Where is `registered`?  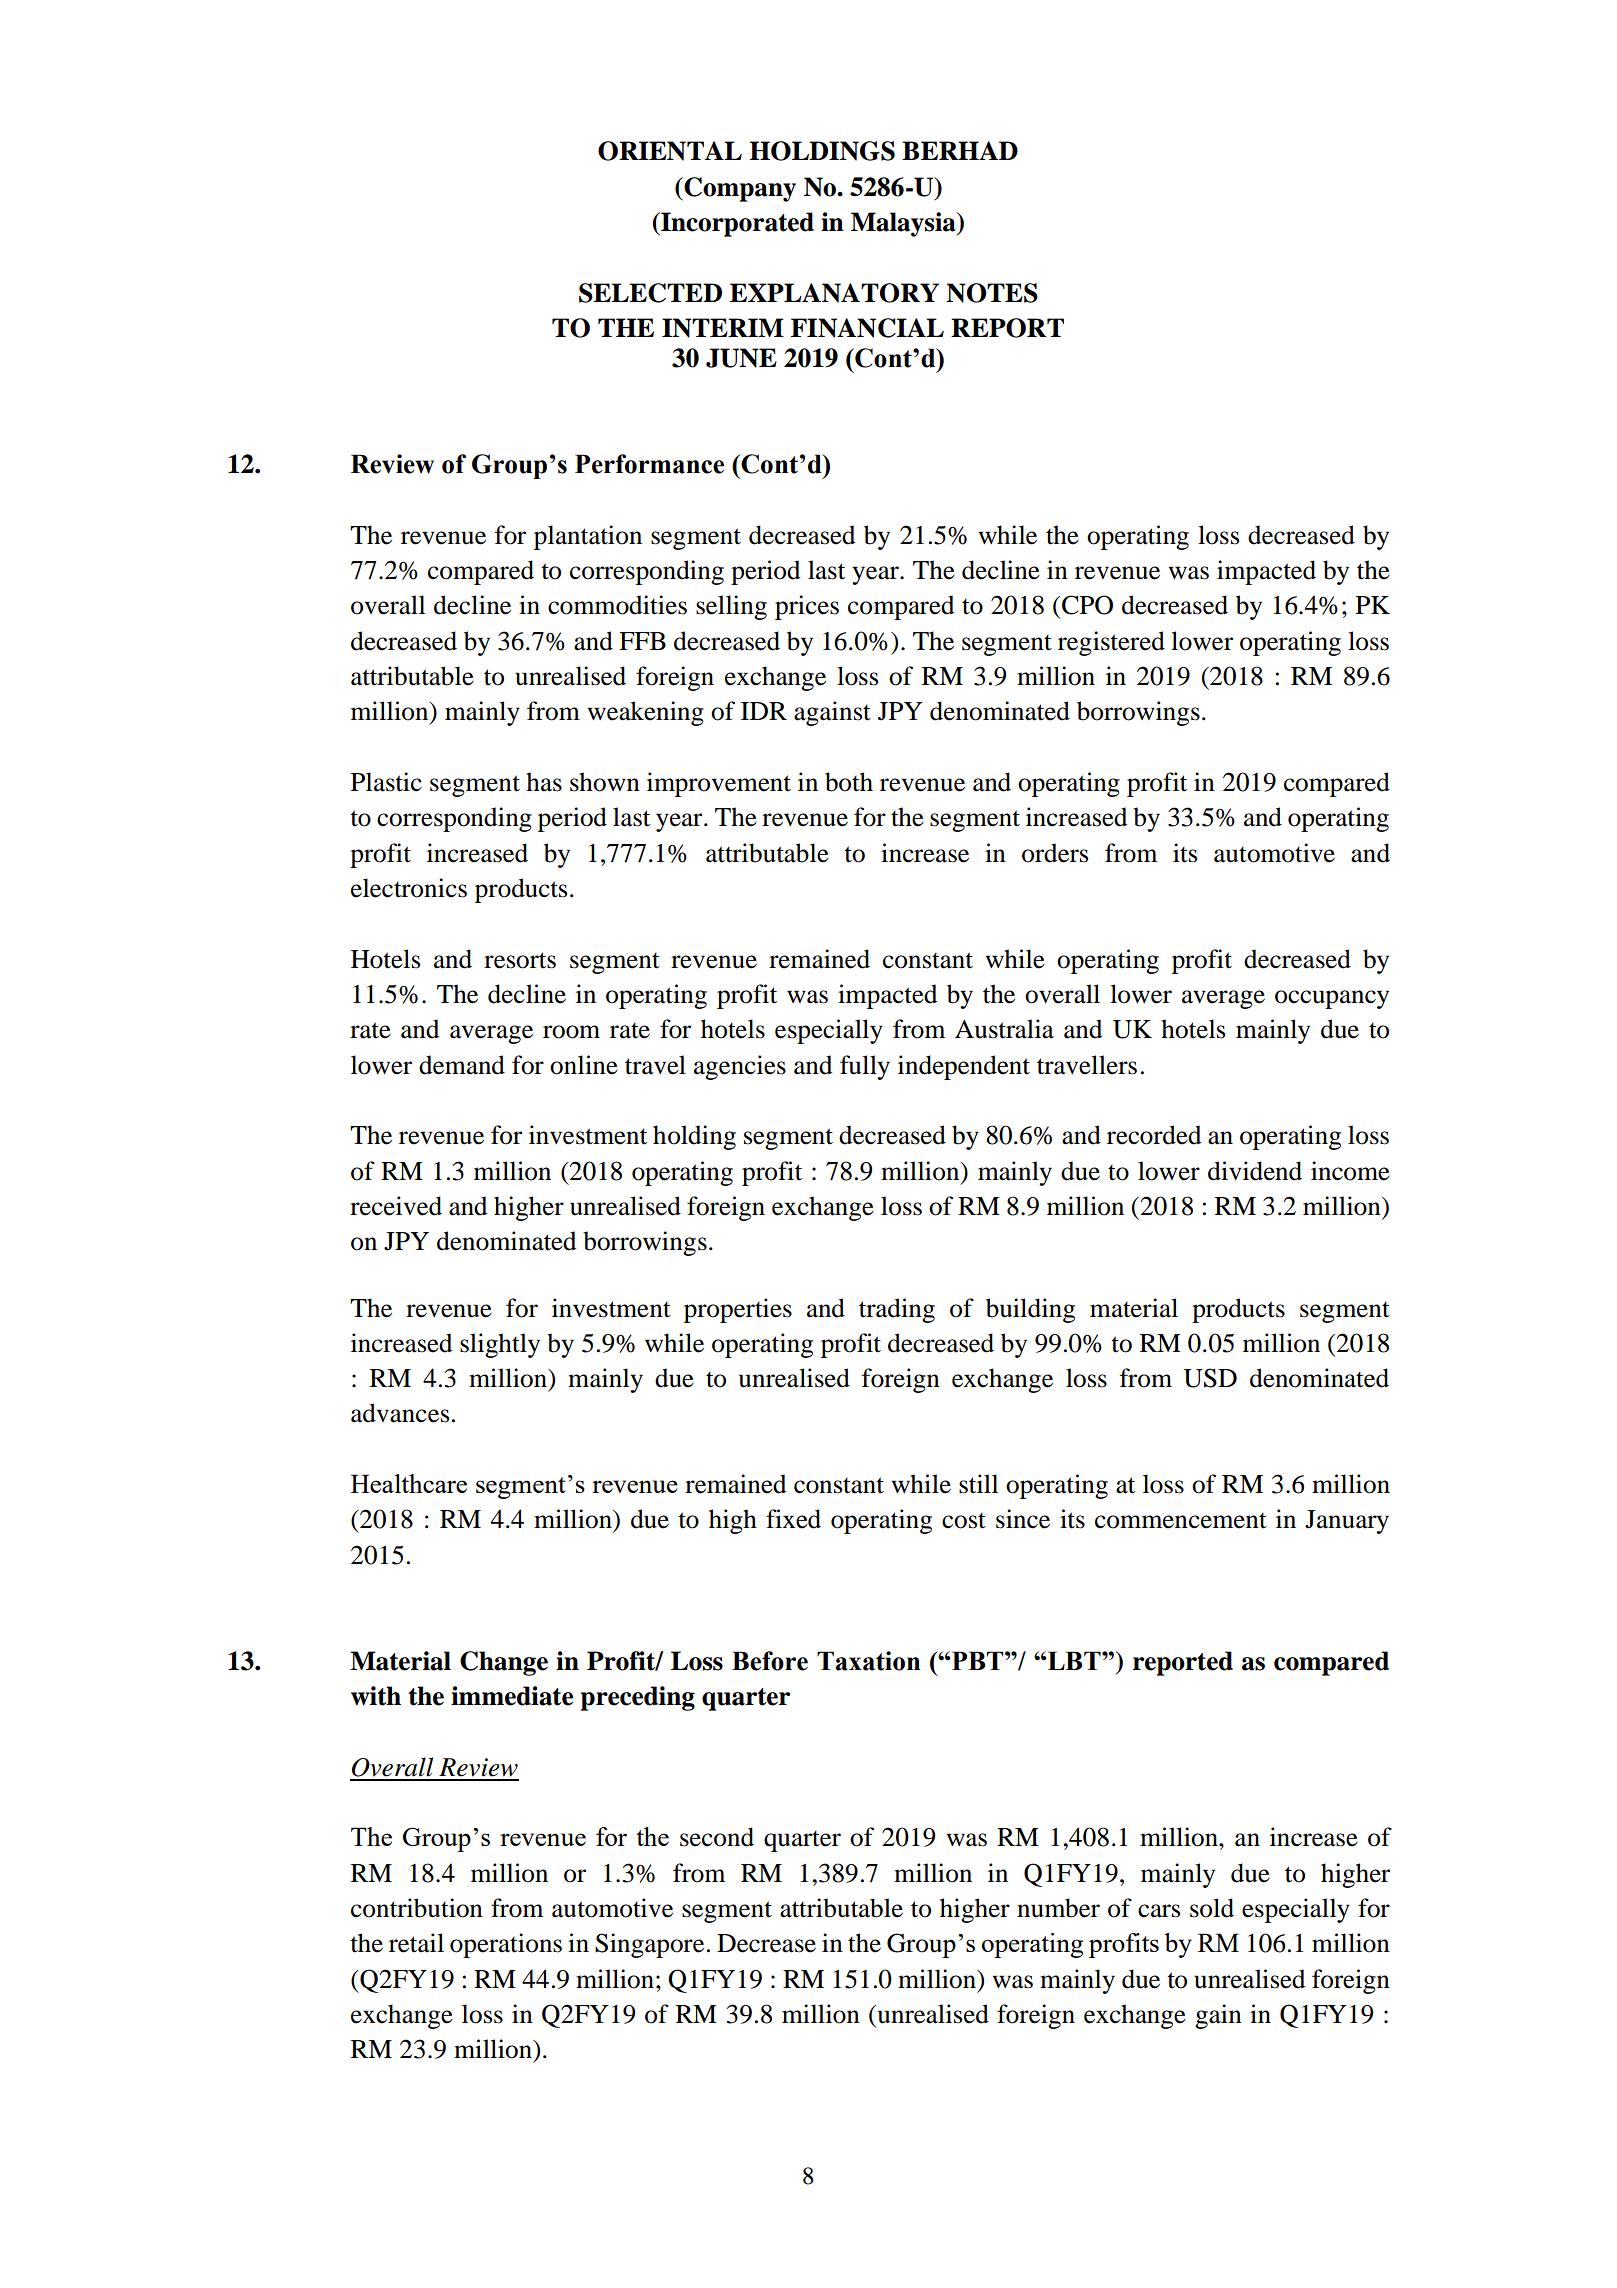 registered is located at coordinates (1111, 643).
